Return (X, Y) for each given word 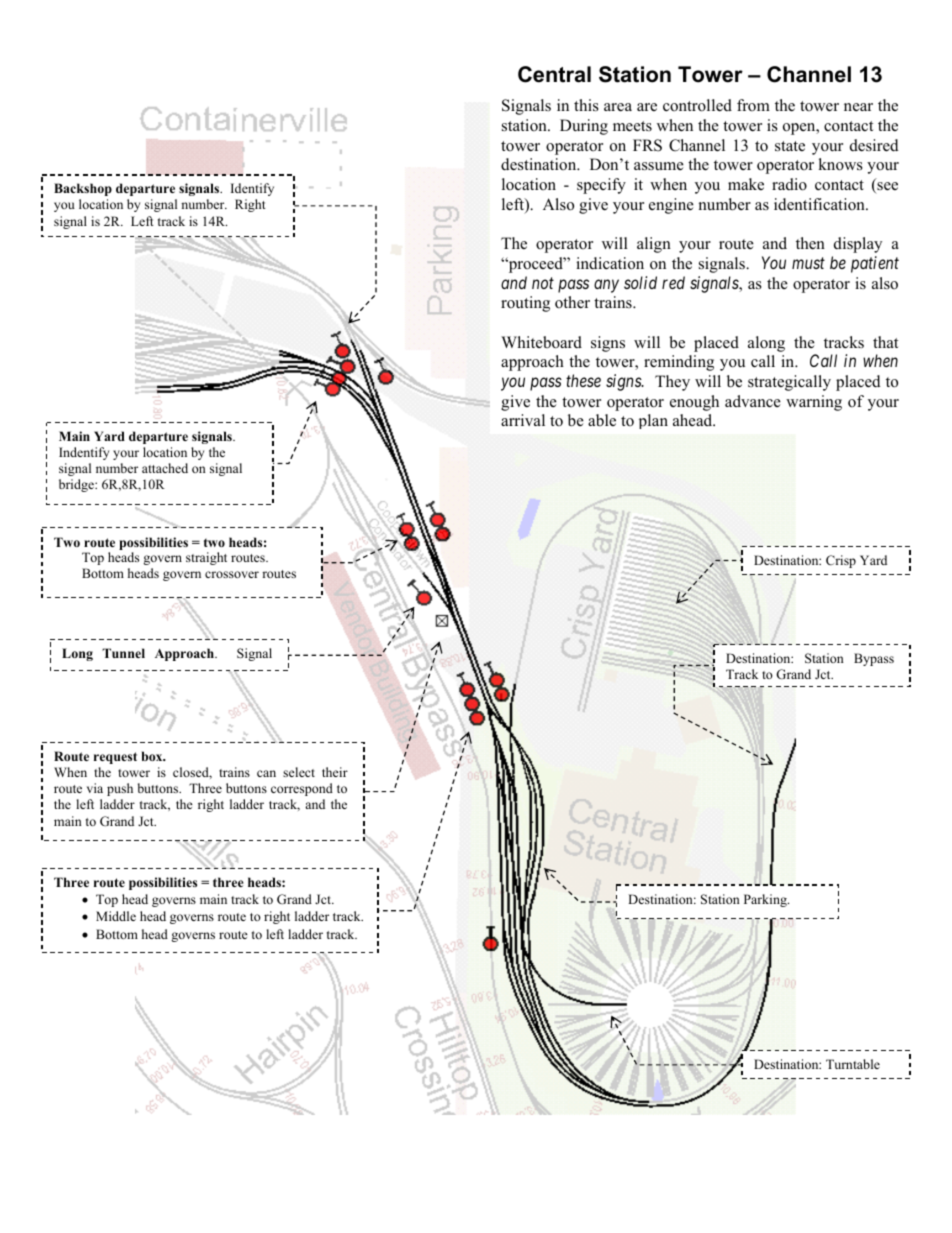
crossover (232, 574)
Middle (116, 916)
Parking (766, 900)
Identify (252, 189)
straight (206, 558)
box (153, 756)
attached (165, 468)
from (753, 105)
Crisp (841, 561)
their (335, 772)
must (808, 263)
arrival (523, 420)
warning (814, 403)
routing (525, 304)
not (543, 283)
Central (554, 74)
